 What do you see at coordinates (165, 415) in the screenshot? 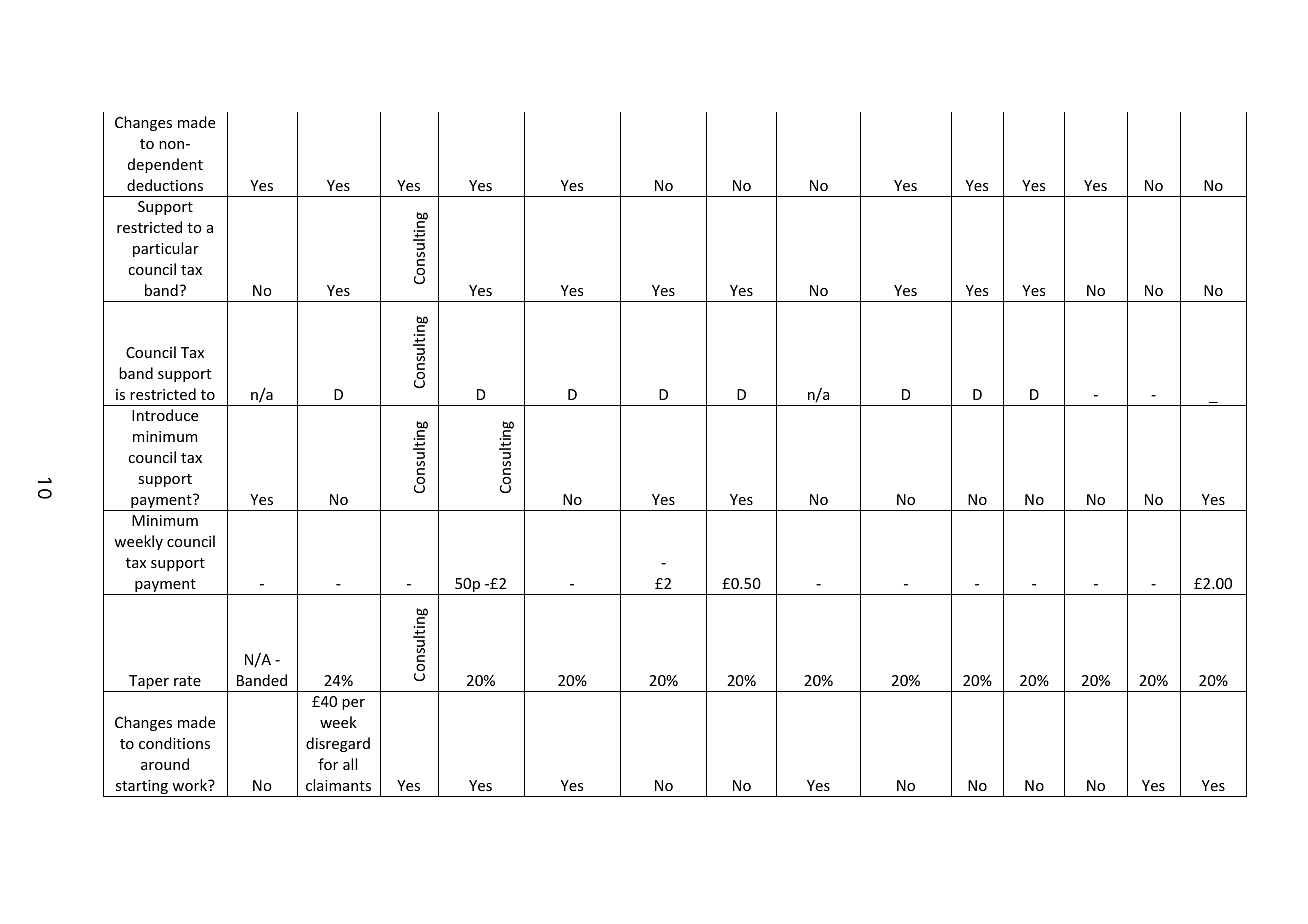
I see `Introduce` at bounding box center [165, 415].
